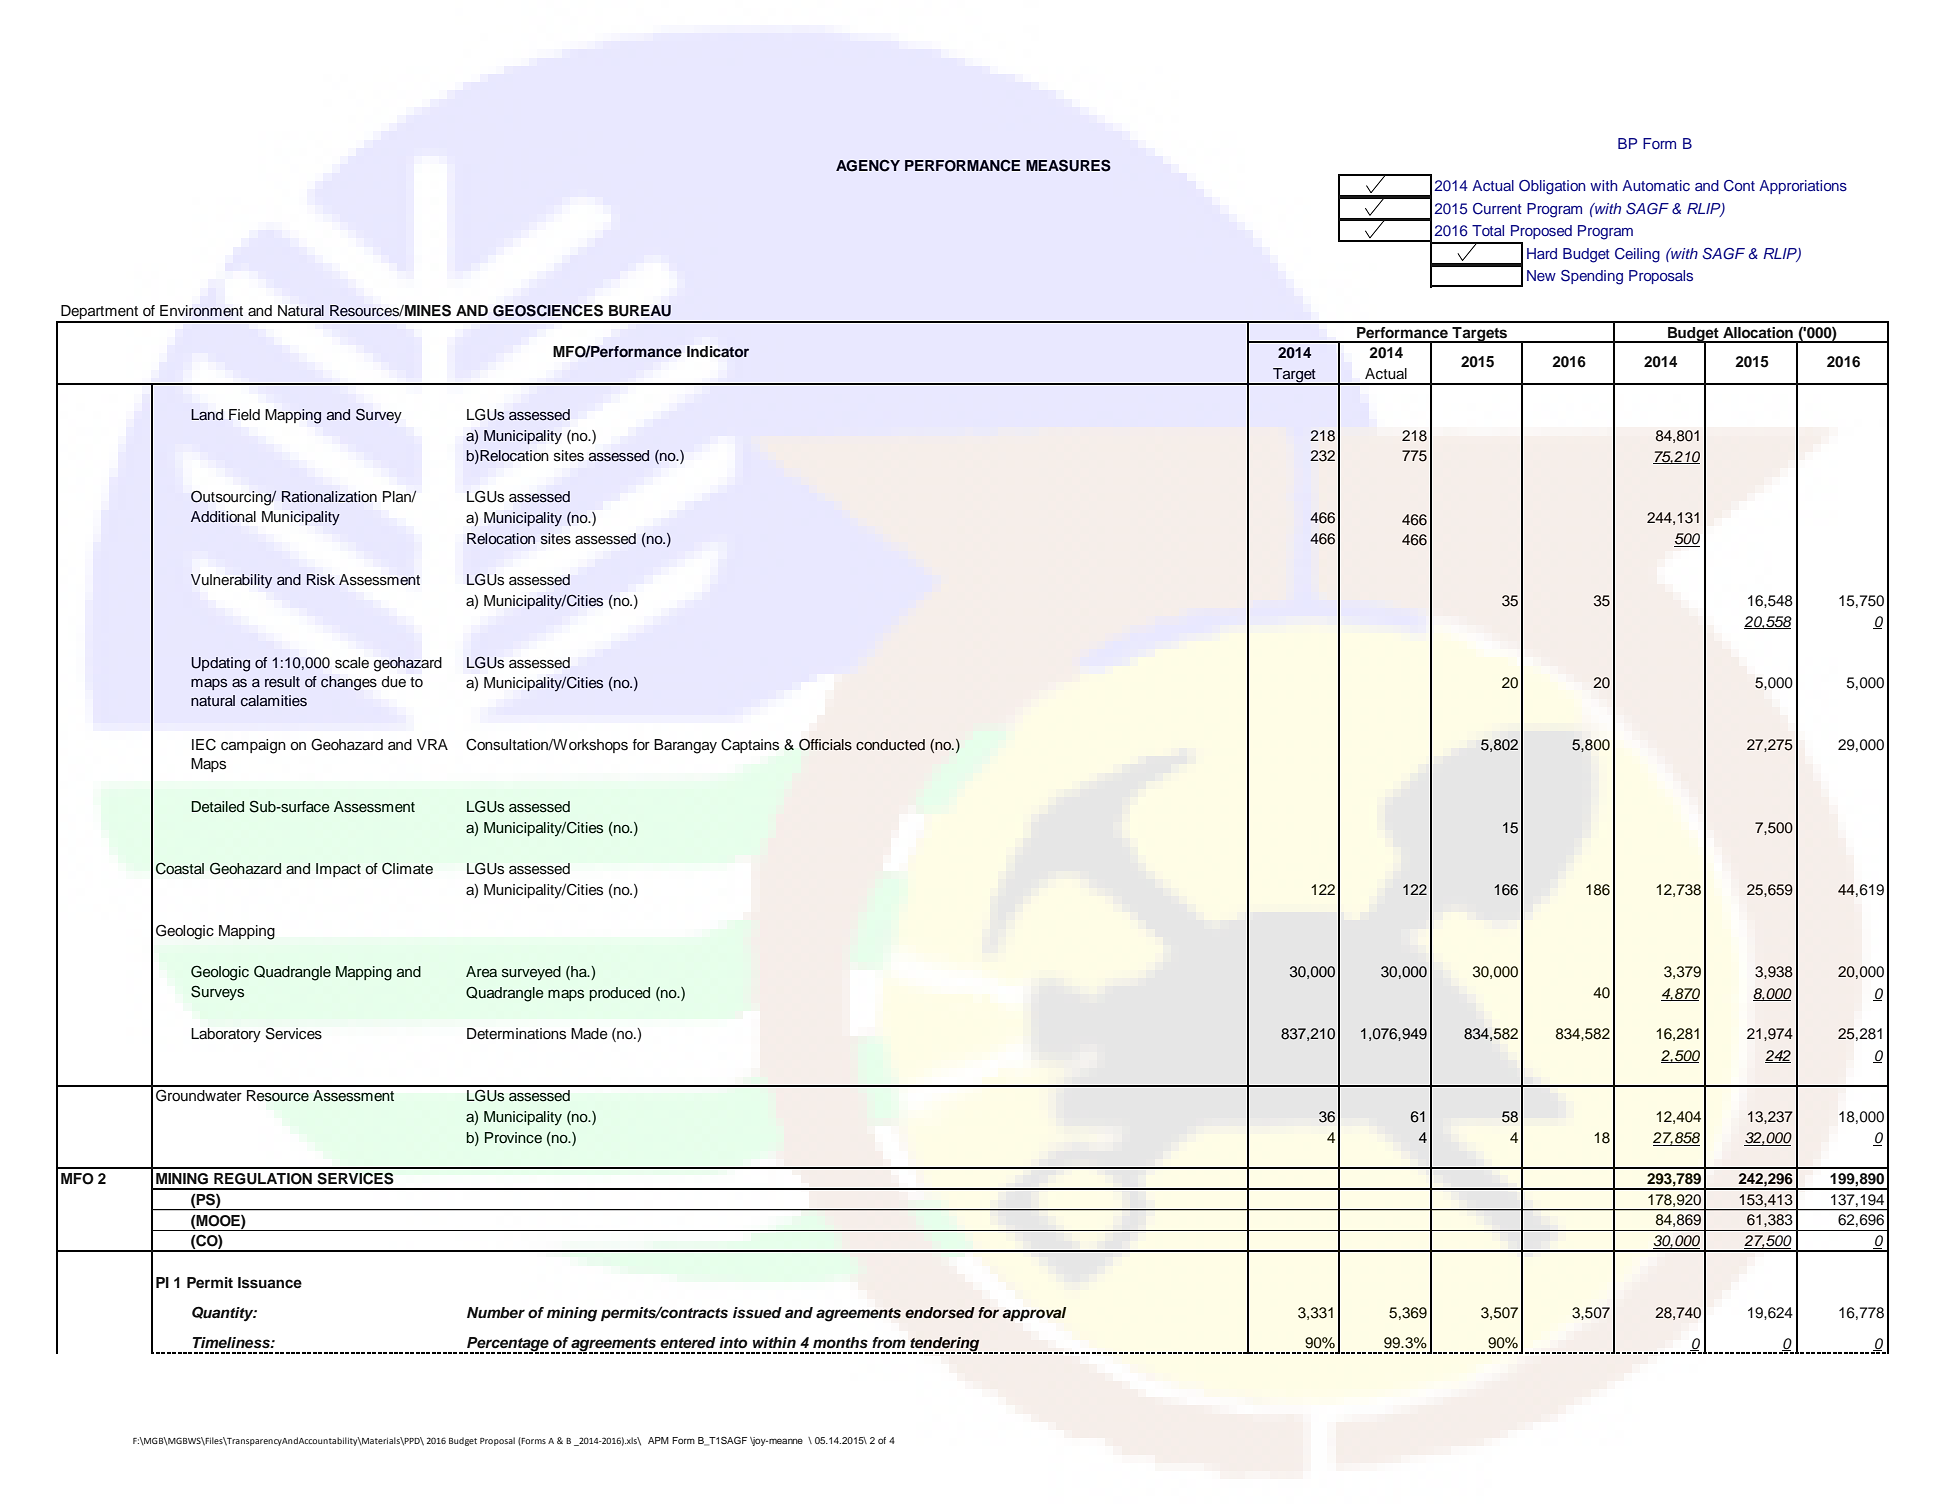  What do you see at coordinates (263, 1179) in the page?
I see `REGULATION` at bounding box center [263, 1179].
